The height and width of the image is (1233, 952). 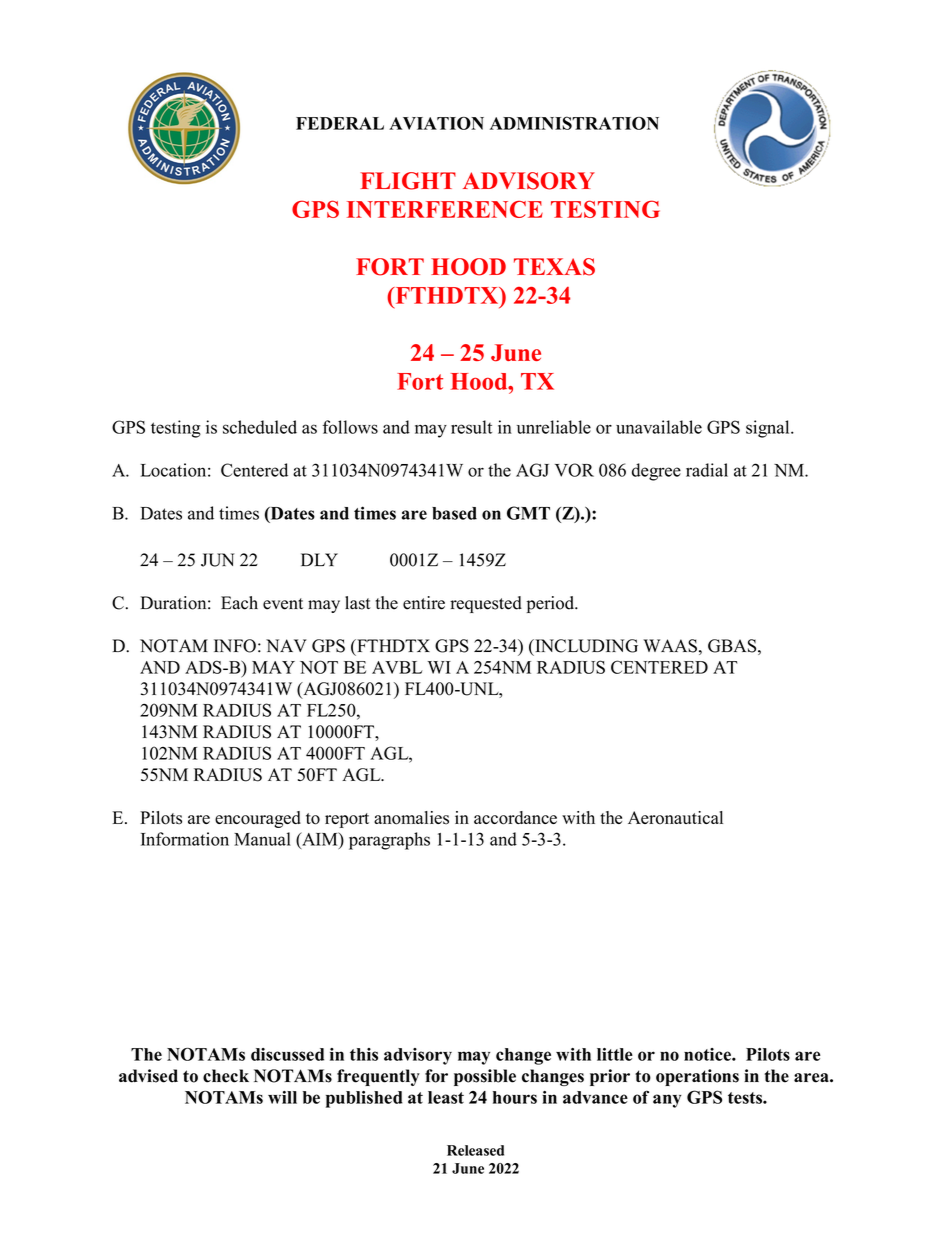 I want to click on AVIATION, so click(x=436, y=123).
